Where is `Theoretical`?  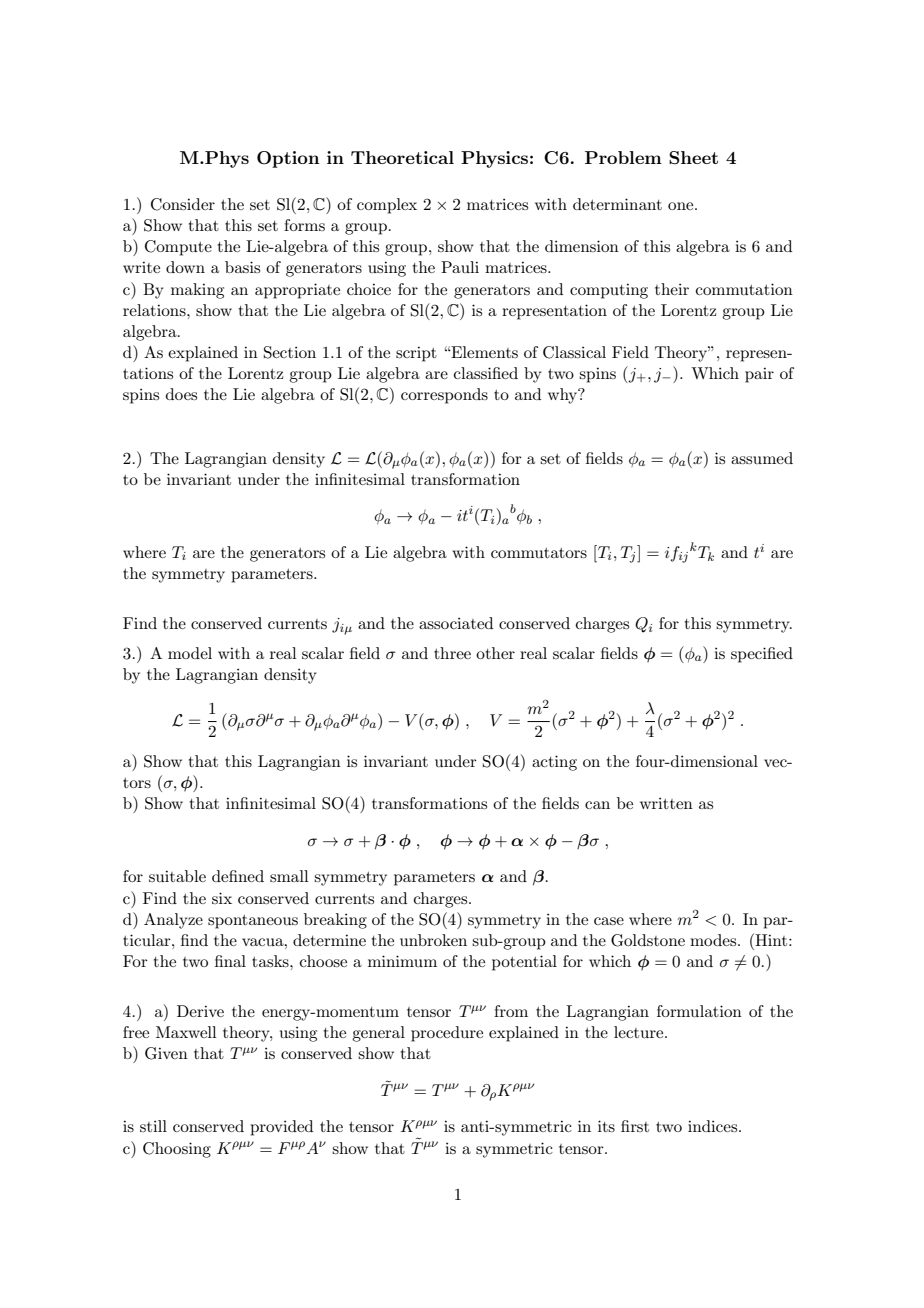
Theoretical is located at coordinates (402, 157).
